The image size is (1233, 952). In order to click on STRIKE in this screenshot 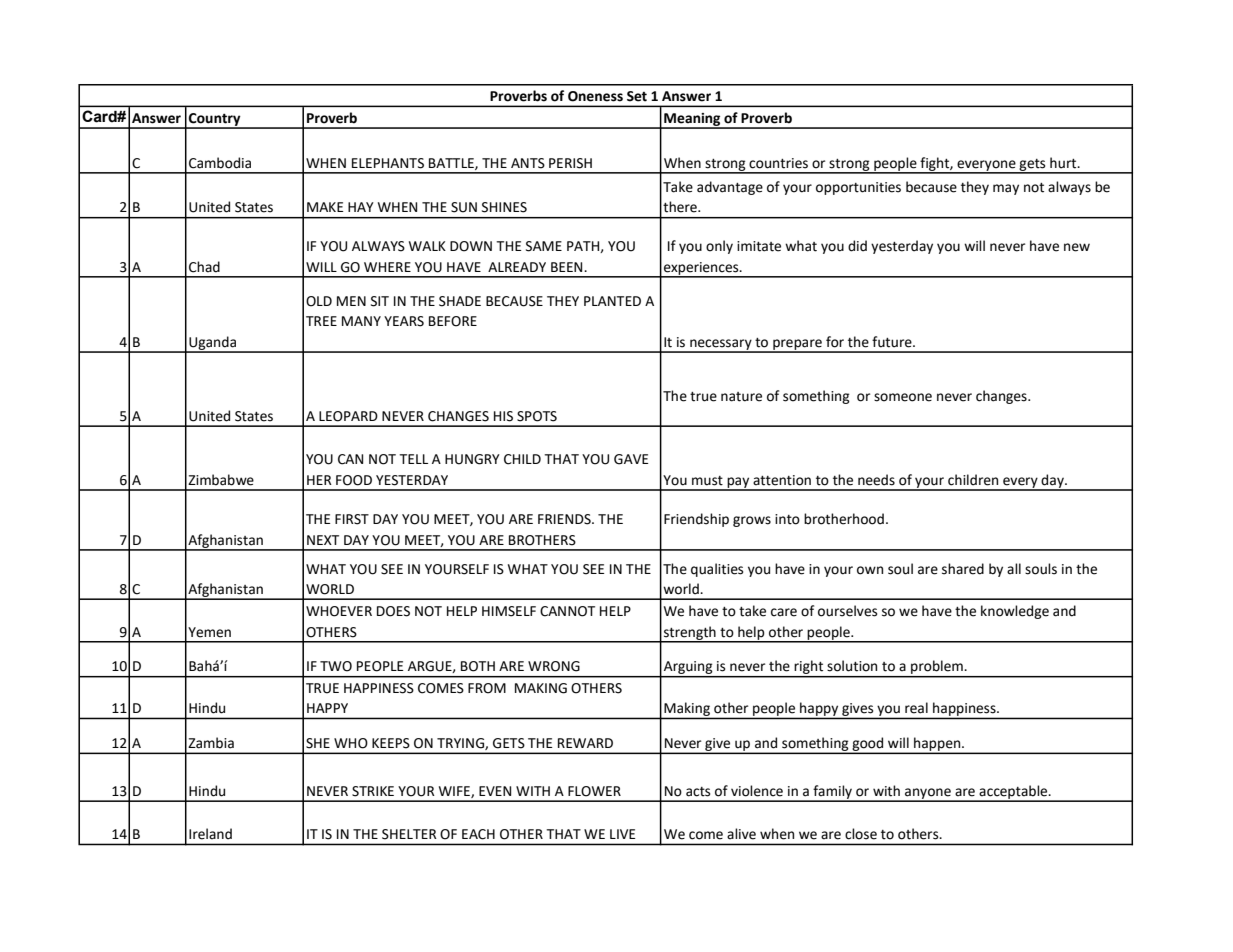, I will do `click(373, 791)`.
